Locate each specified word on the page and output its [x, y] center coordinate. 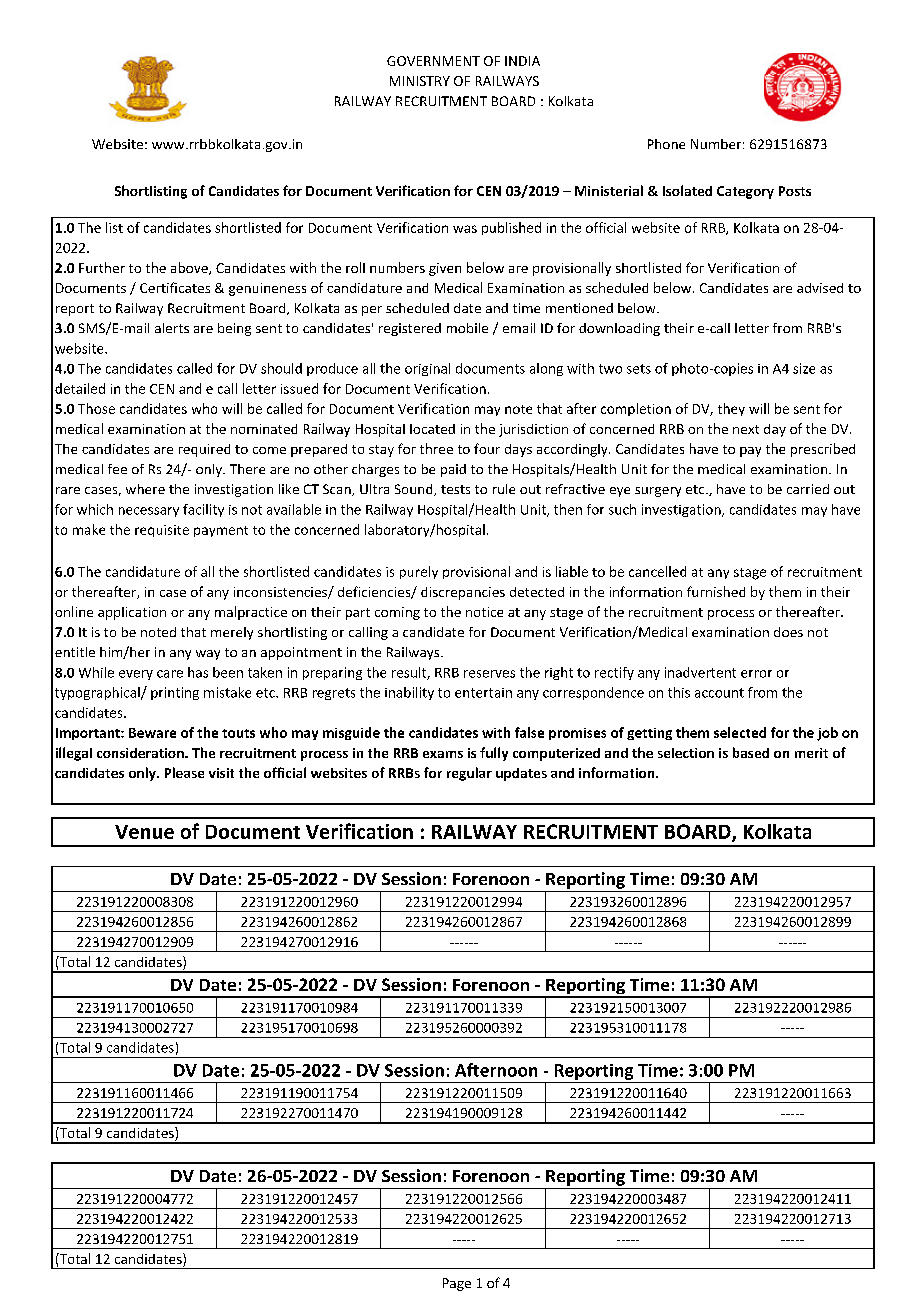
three [436, 448]
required [204, 450]
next [746, 429]
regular [469, 774]
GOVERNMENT [433, 61]
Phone [666, 144]
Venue [144, 832]
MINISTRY [420, 81]
